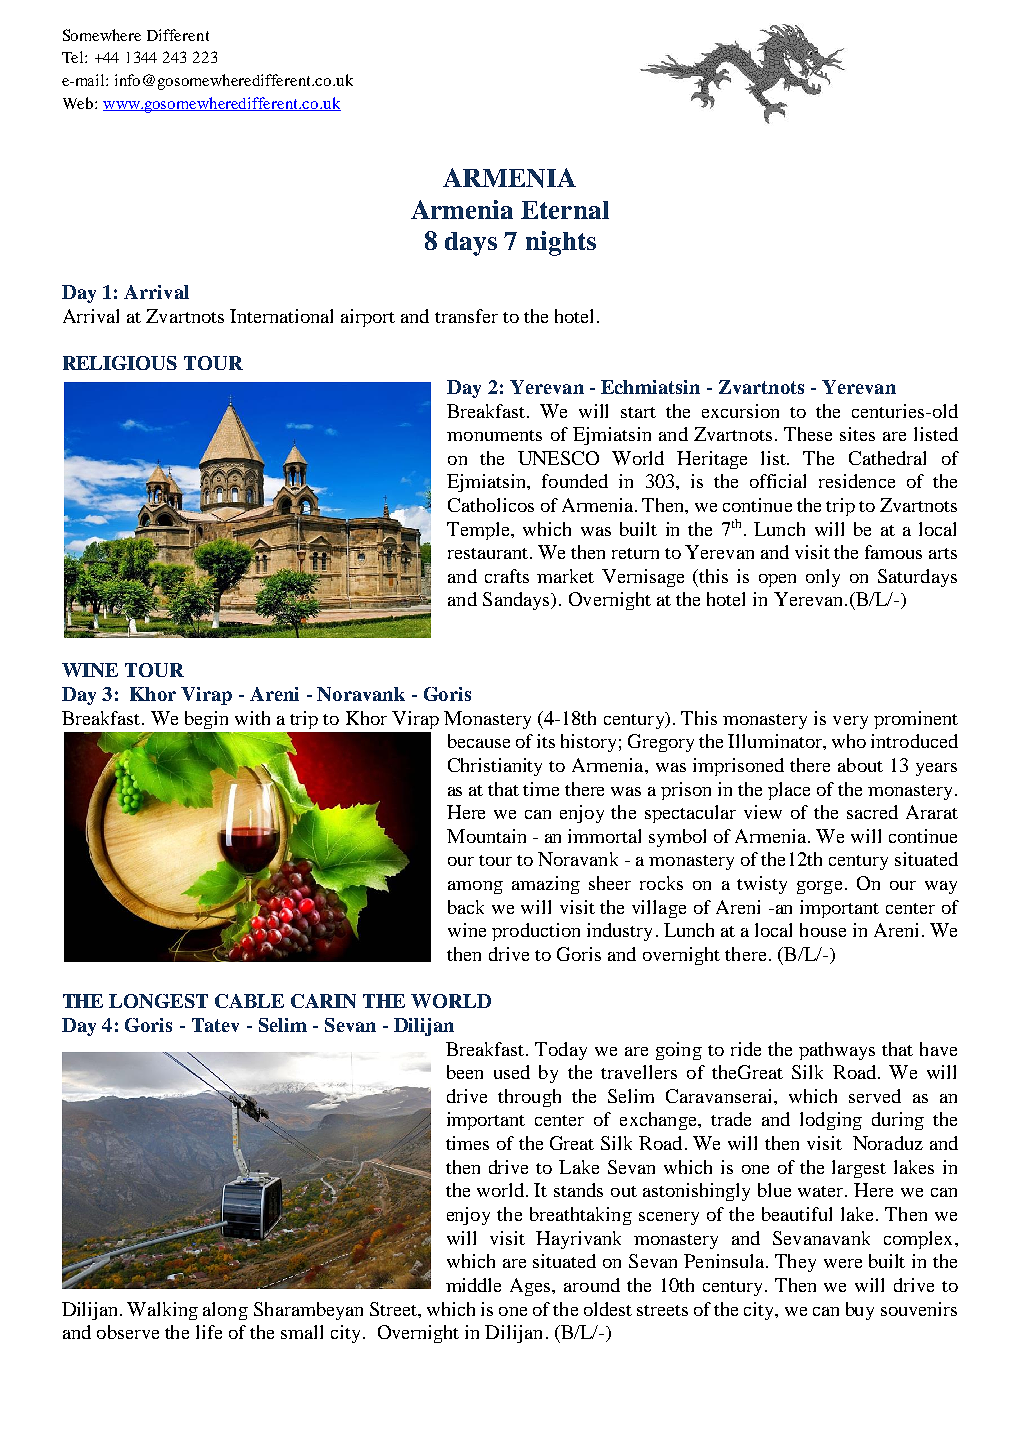  I want to click on with, so click(252, 718).
